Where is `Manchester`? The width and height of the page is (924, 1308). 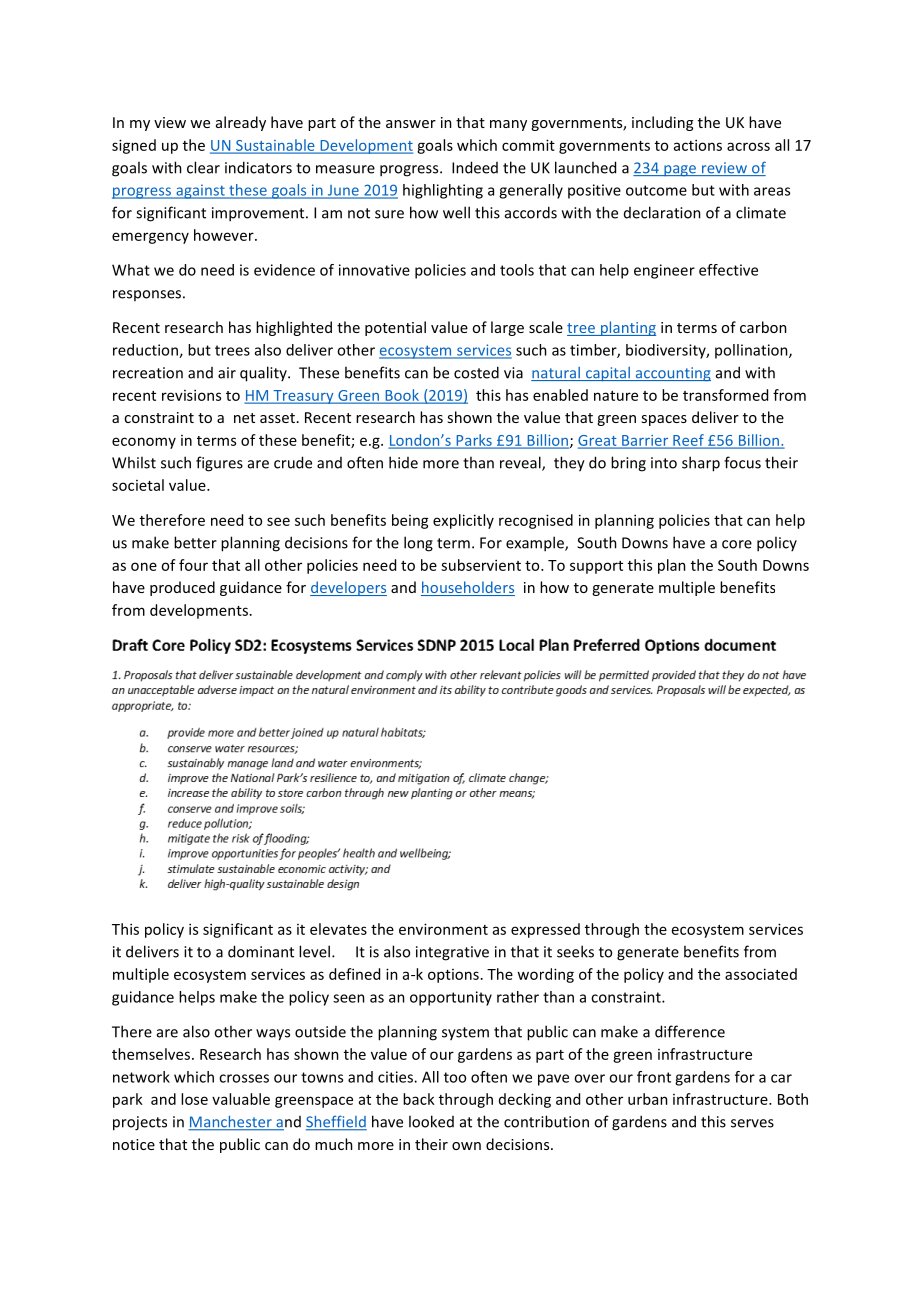 Manchester is located at coordinates (231, 1123).
